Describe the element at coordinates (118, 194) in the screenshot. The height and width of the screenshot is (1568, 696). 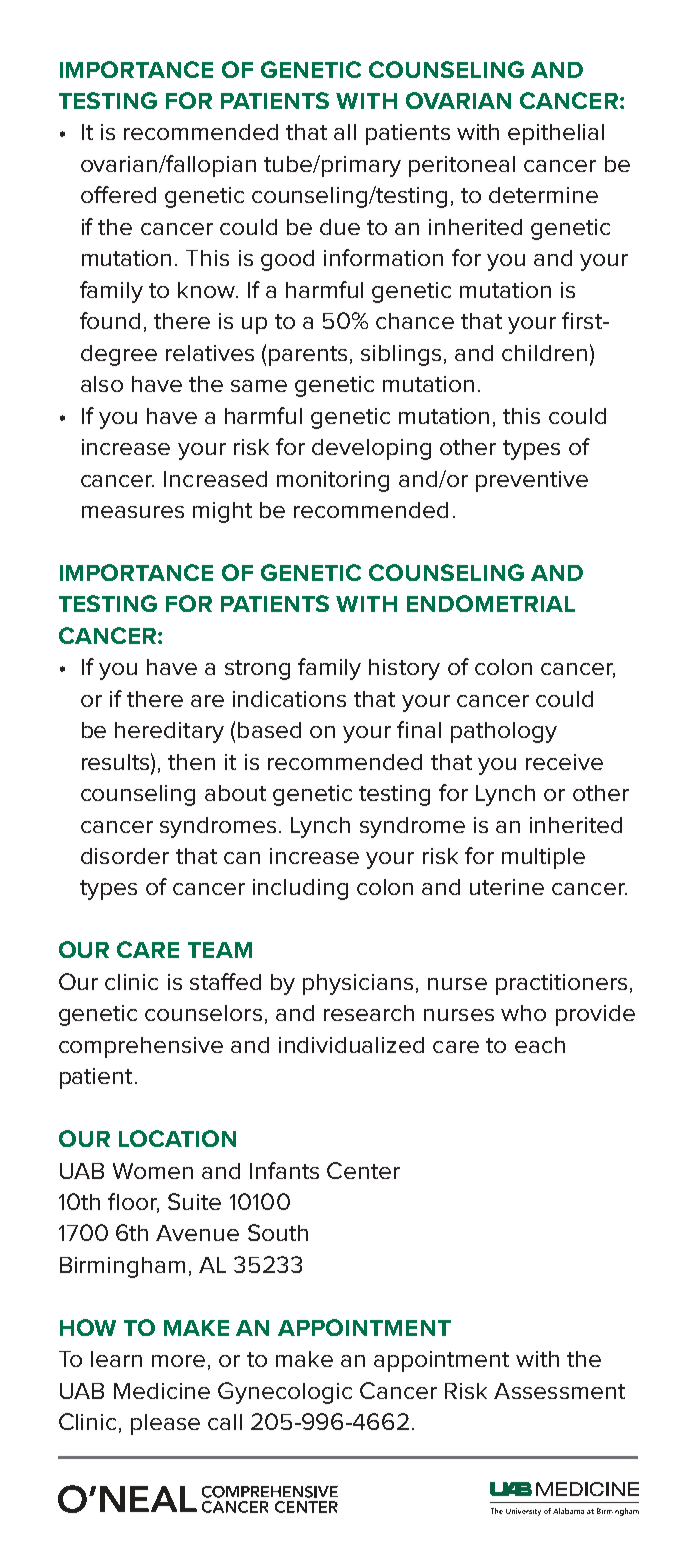
I see `offered` at that location.
